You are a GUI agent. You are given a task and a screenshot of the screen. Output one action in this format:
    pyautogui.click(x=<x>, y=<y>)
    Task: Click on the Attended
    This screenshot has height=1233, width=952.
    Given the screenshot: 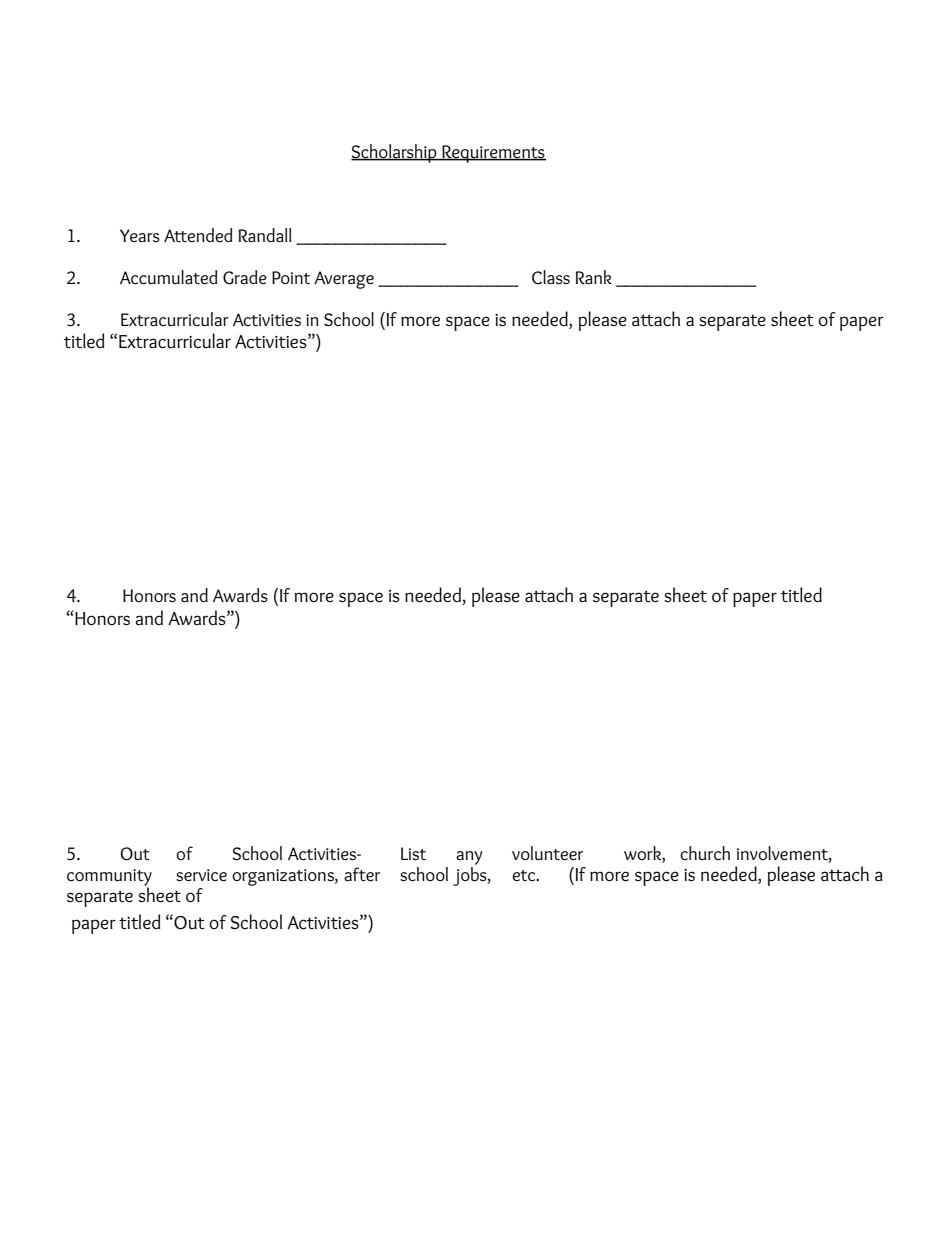 What is the action you would take?
    pyautogui.click(x=198, y=235)
